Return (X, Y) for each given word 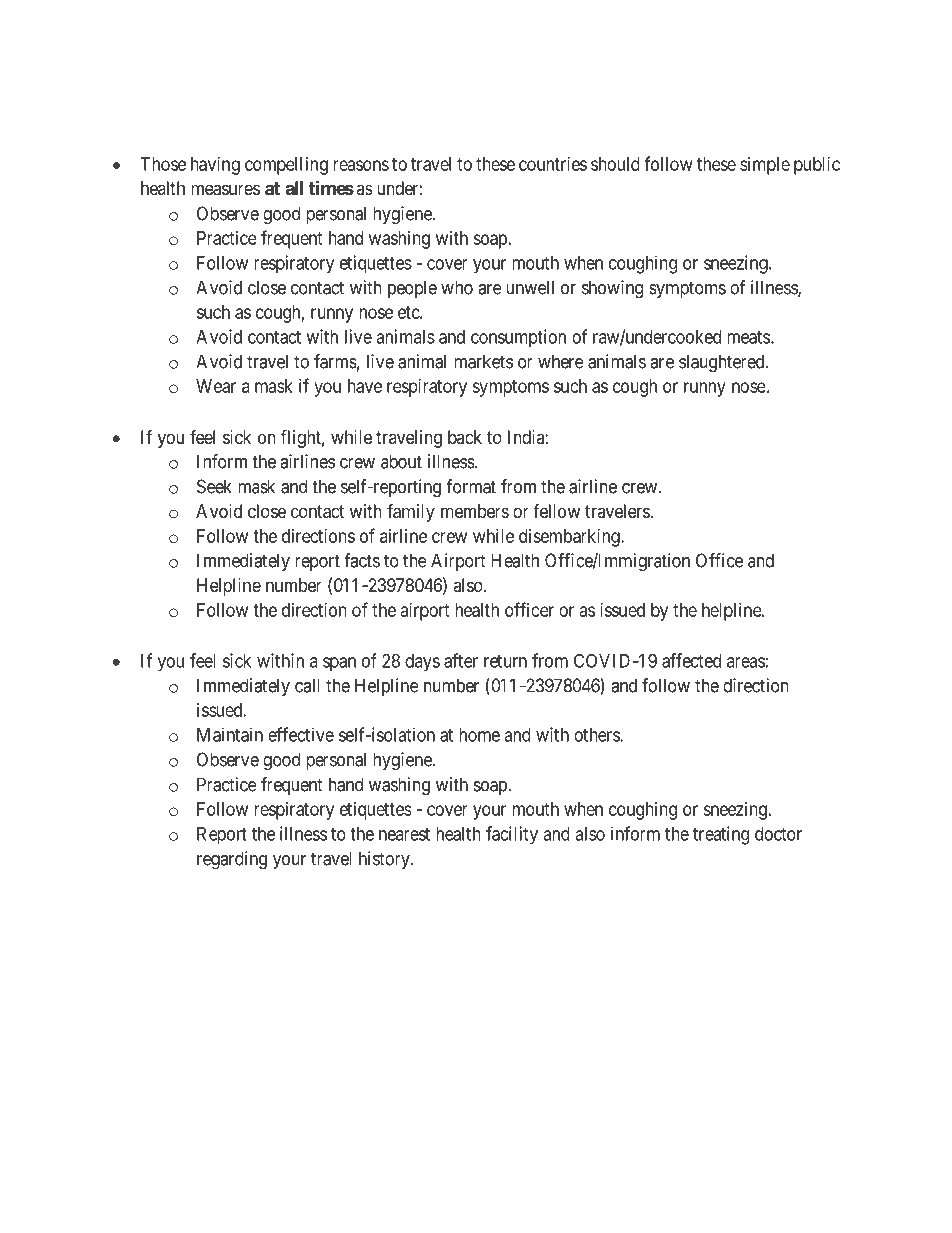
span (339, 664)
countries (553, 164)
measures (225, 190)
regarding (232, 860)
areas (746, 662)
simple (765, 166)
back (465, 437)
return (505, 661)
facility (512, 835)
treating (721, 835)
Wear (216, 386)
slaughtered (723, 363)
